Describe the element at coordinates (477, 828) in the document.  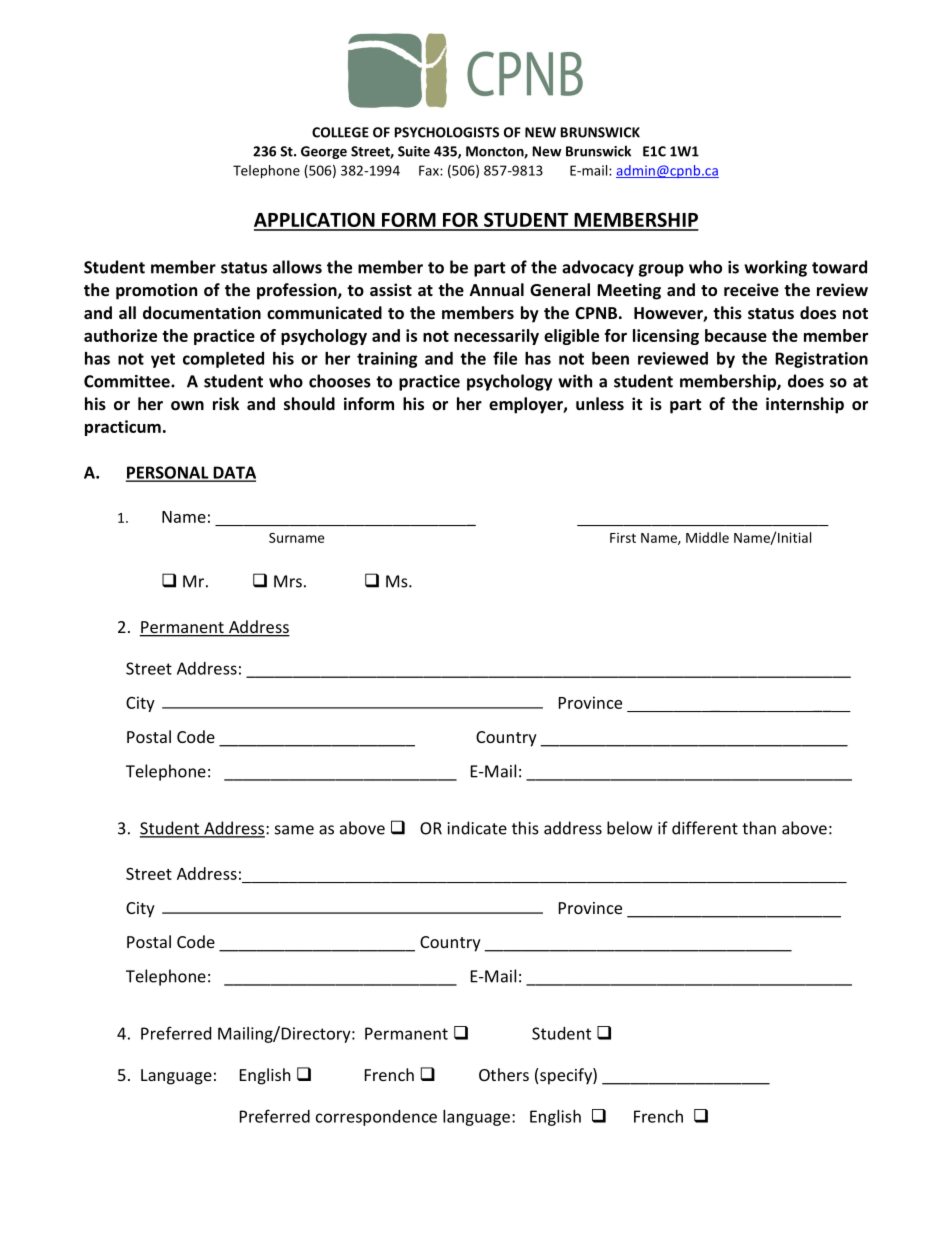
I see `indicate` at that location.
